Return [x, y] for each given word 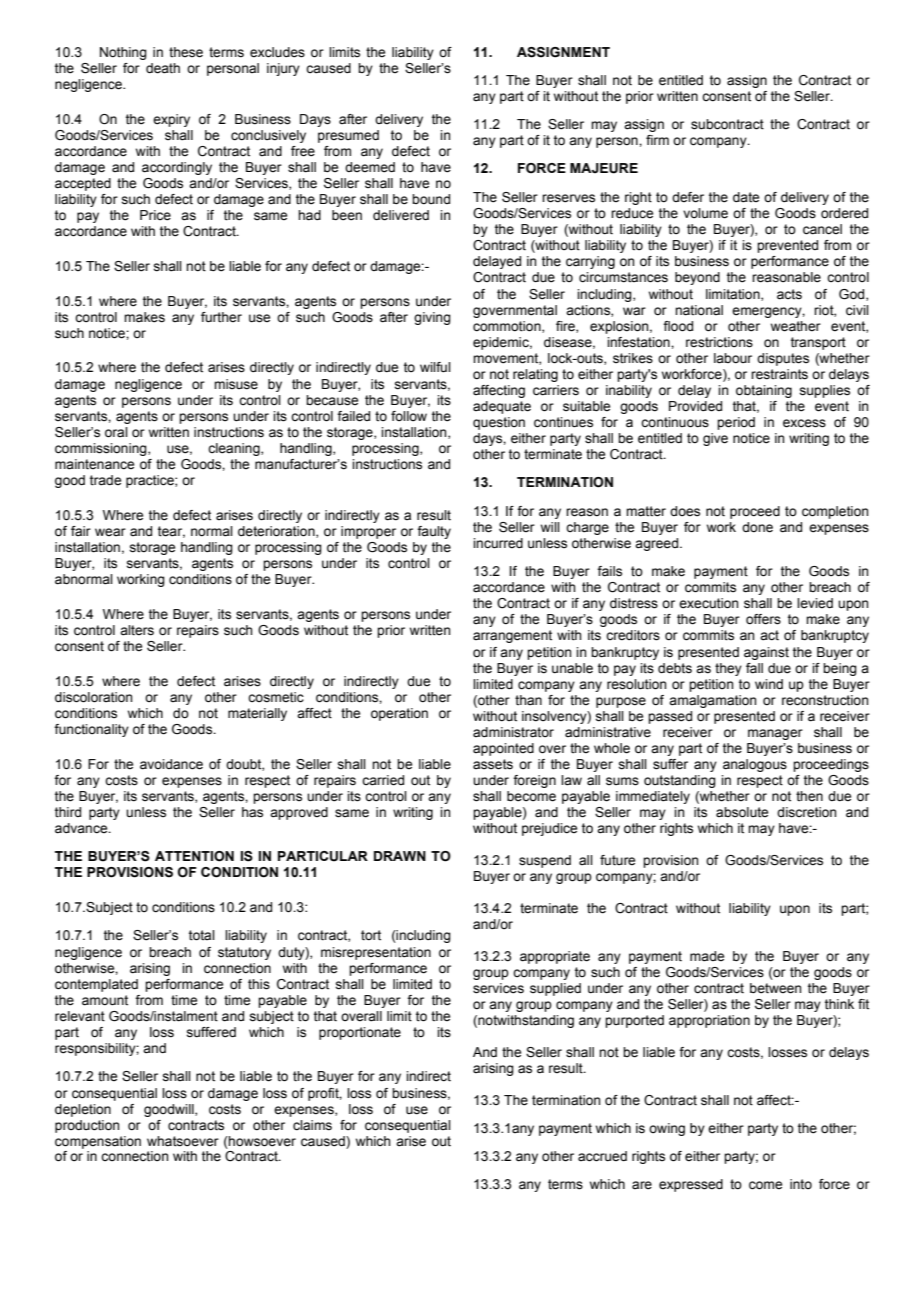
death [163, 68]
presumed [348, 136]
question [499, 423]
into [801, 1184]
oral [116, 432]
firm [657, 140]
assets [493, 764]
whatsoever [183, 1141]
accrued [602, 1156]
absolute [742, 812]
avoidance [171, 764]
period [736, 423]
